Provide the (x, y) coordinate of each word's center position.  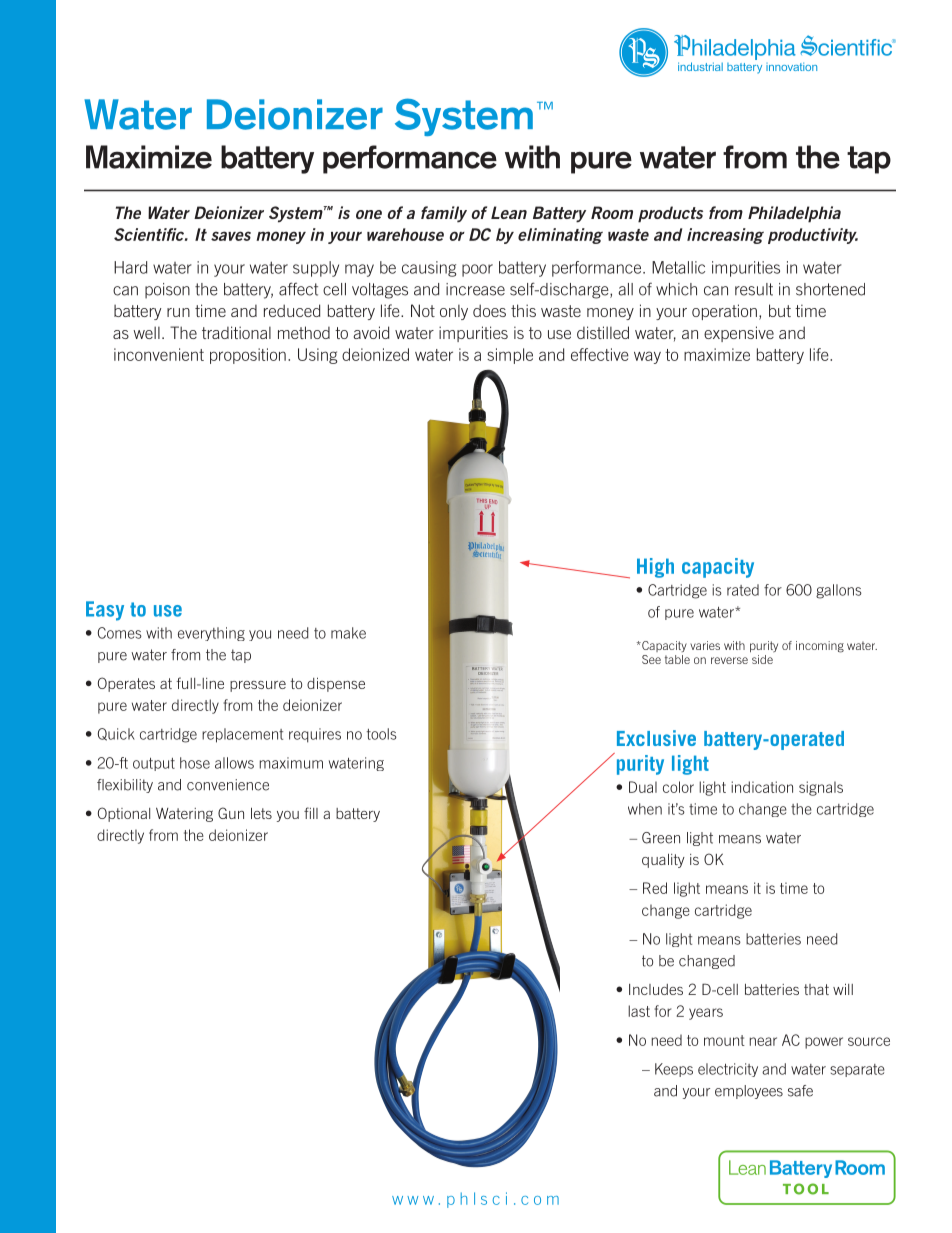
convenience (228, 785)
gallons (839, 591)
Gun (231, 813)
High (655, 568)
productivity (813, 236)
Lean (509, 212)
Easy (105, 611)
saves (231, 236)
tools (382, 734)
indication (762, 787)
